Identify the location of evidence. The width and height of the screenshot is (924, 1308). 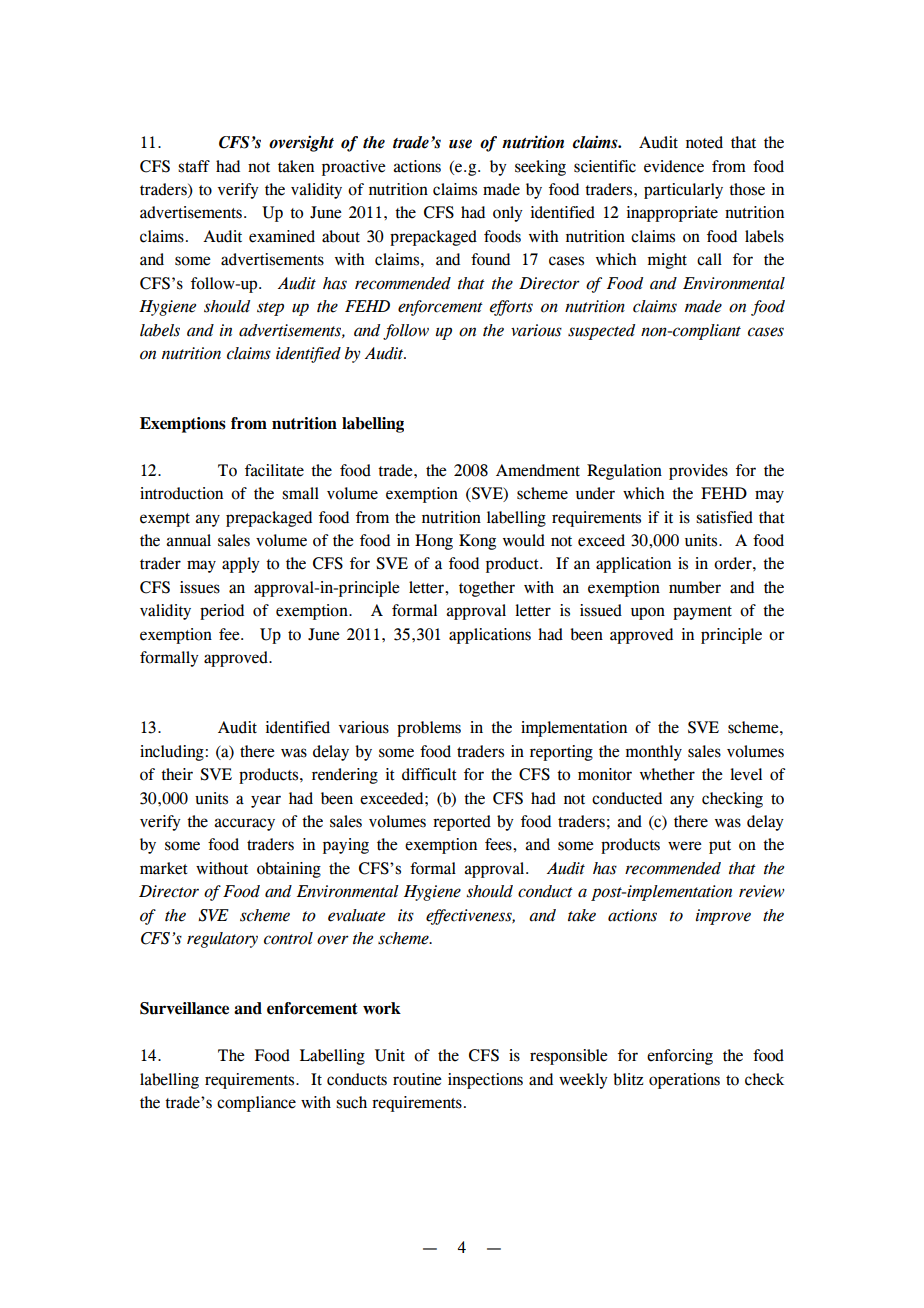
(674, 166).
